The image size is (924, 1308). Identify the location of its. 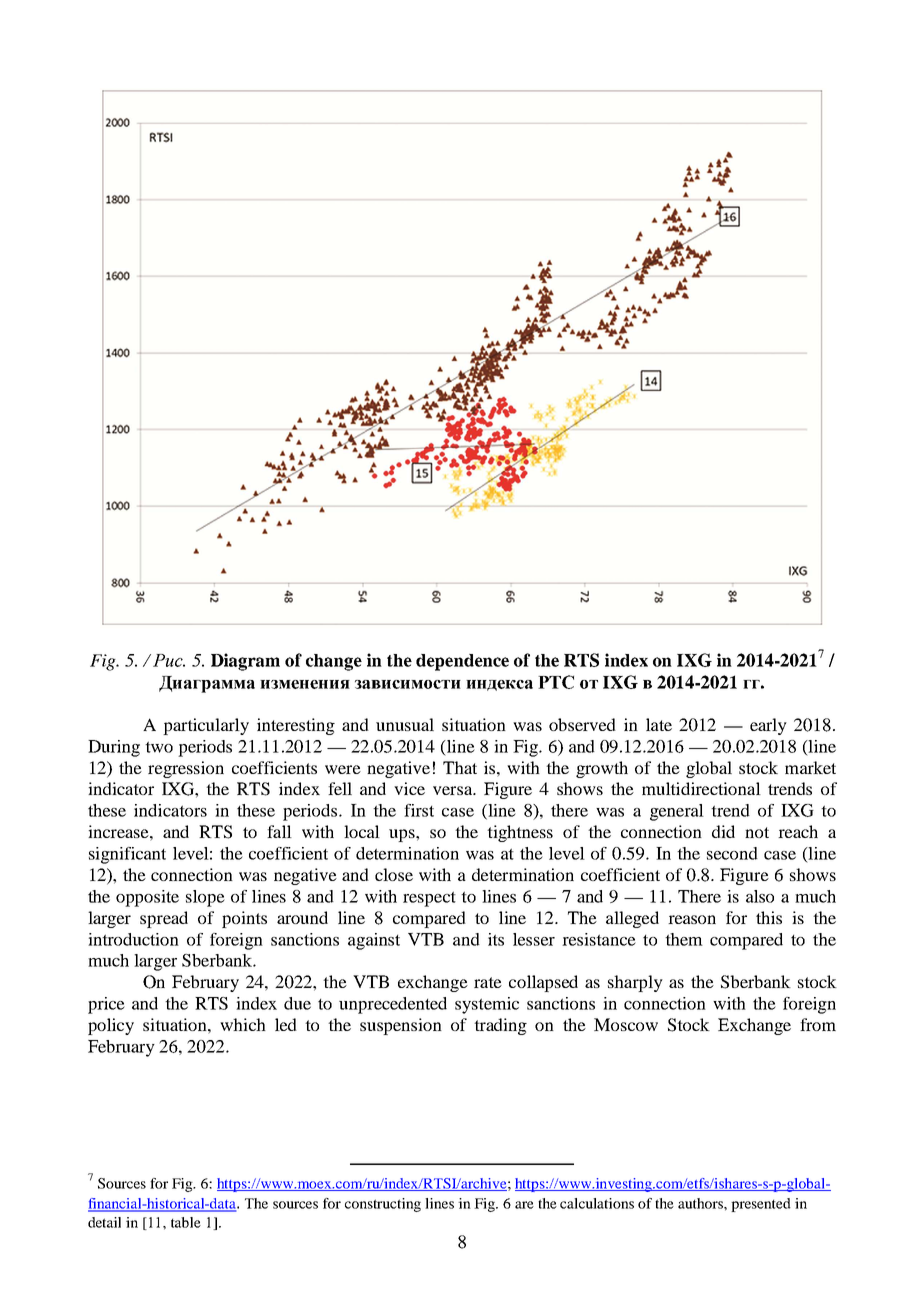
(496, 939).
